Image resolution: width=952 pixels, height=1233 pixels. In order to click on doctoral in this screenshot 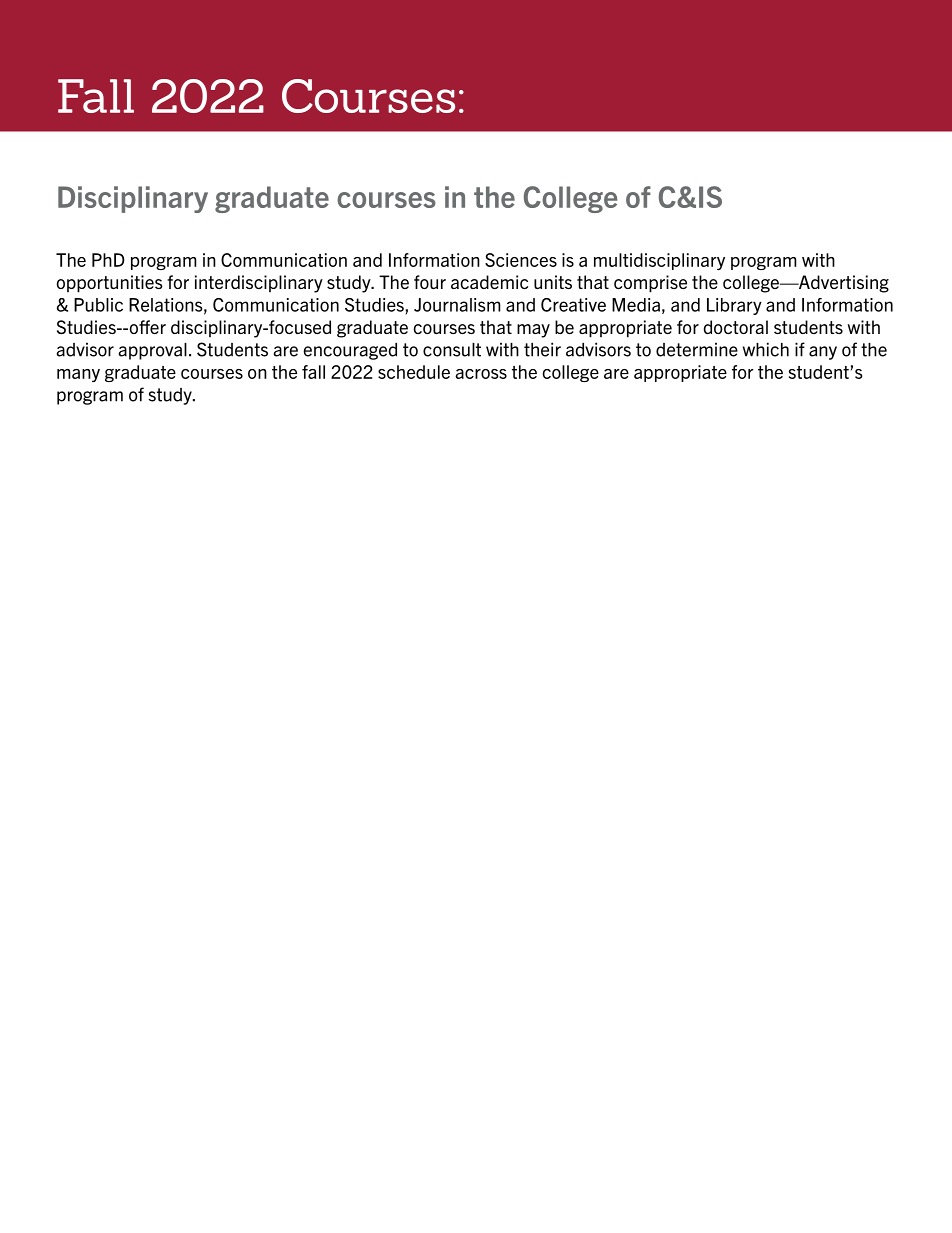, I will do `click(735, 327)`.
